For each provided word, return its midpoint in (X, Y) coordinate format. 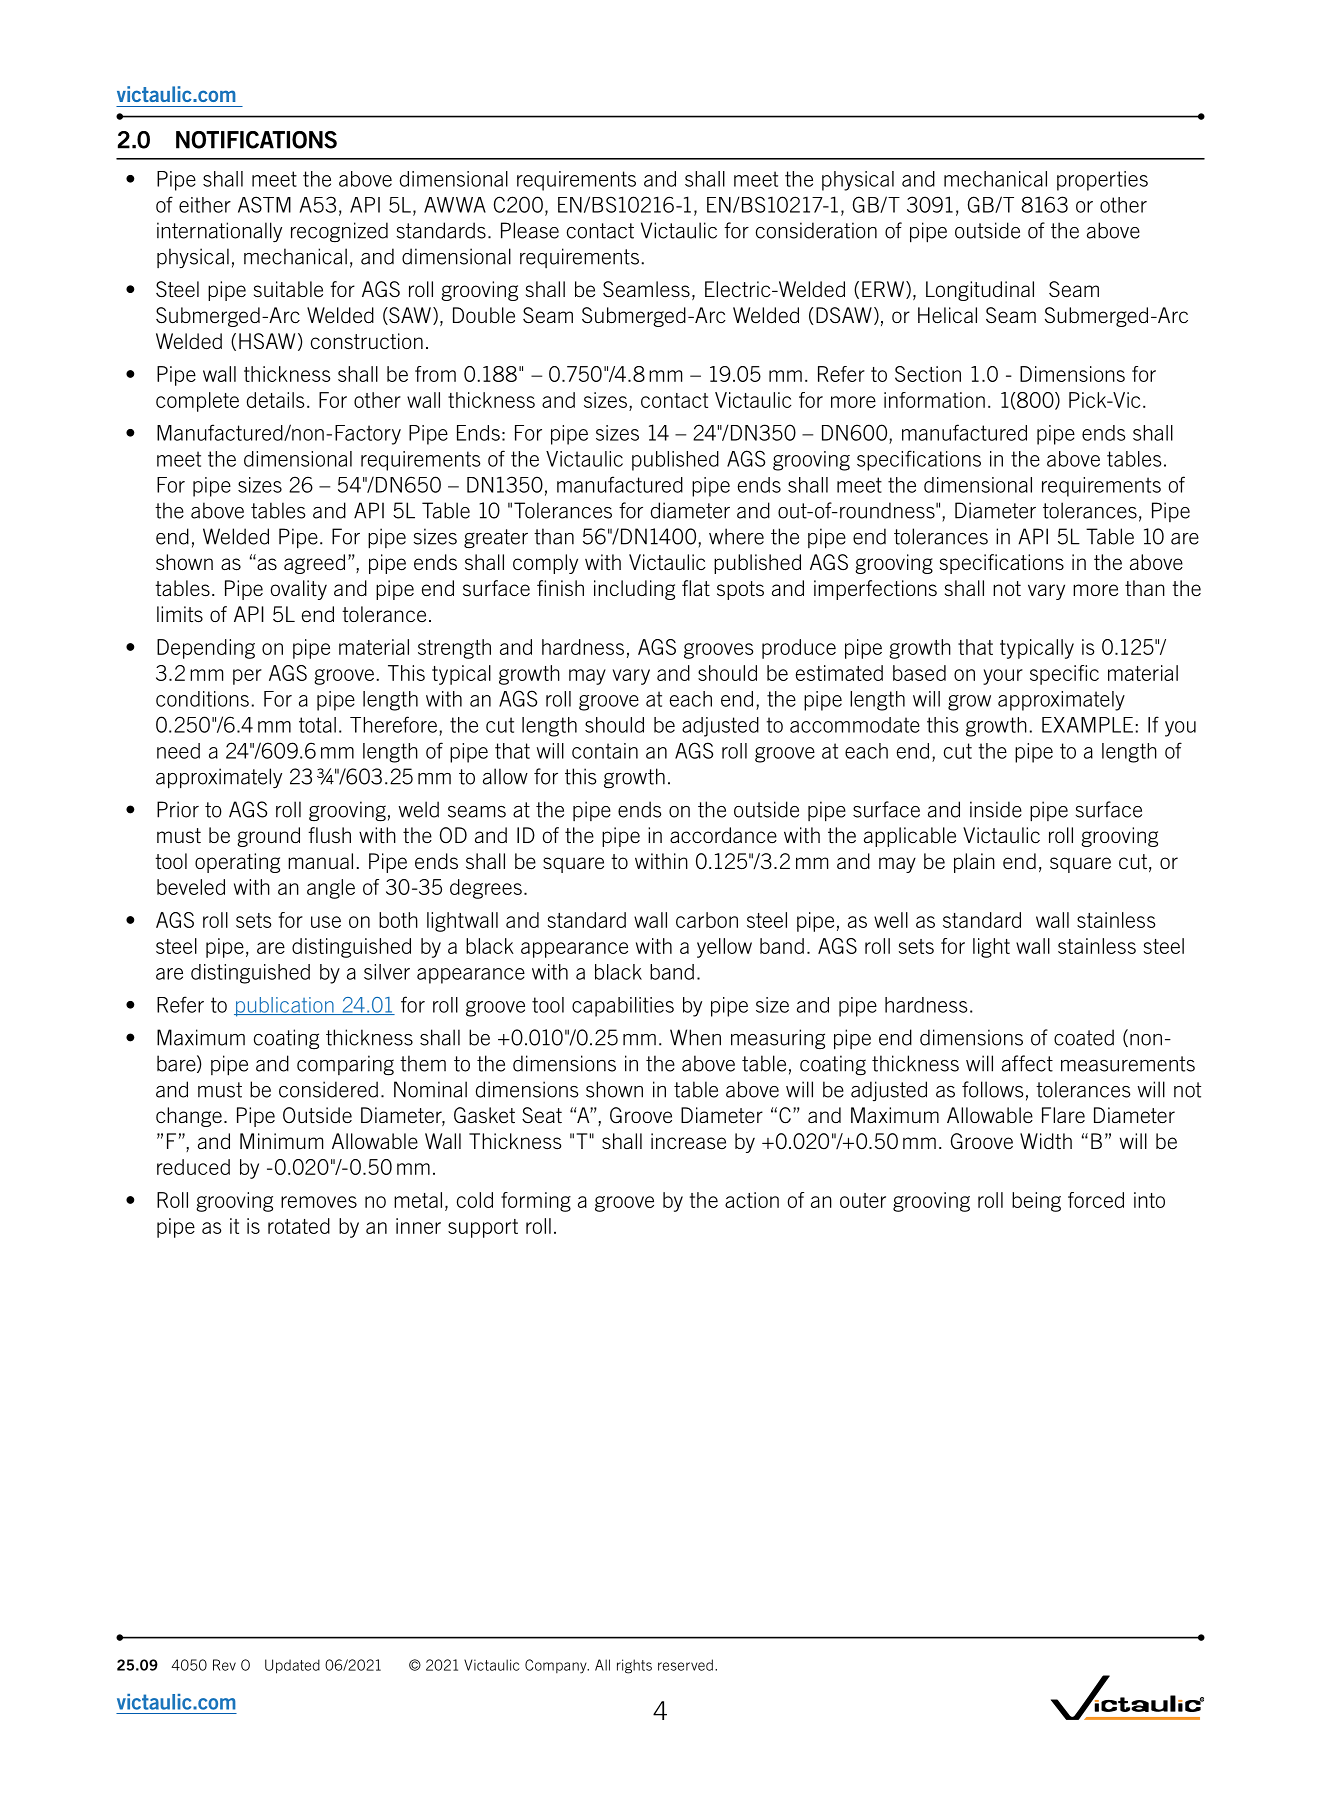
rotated (299, 1226)
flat (696, 588)
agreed (314, 564)
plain (974, 863)
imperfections (875, 590)
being (1036, 1202)
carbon (707, 920)
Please (530, 230)
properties (1102, 181)
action (752, 1200)
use (326, 922)
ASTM (264, 204)
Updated (292, 1666)
